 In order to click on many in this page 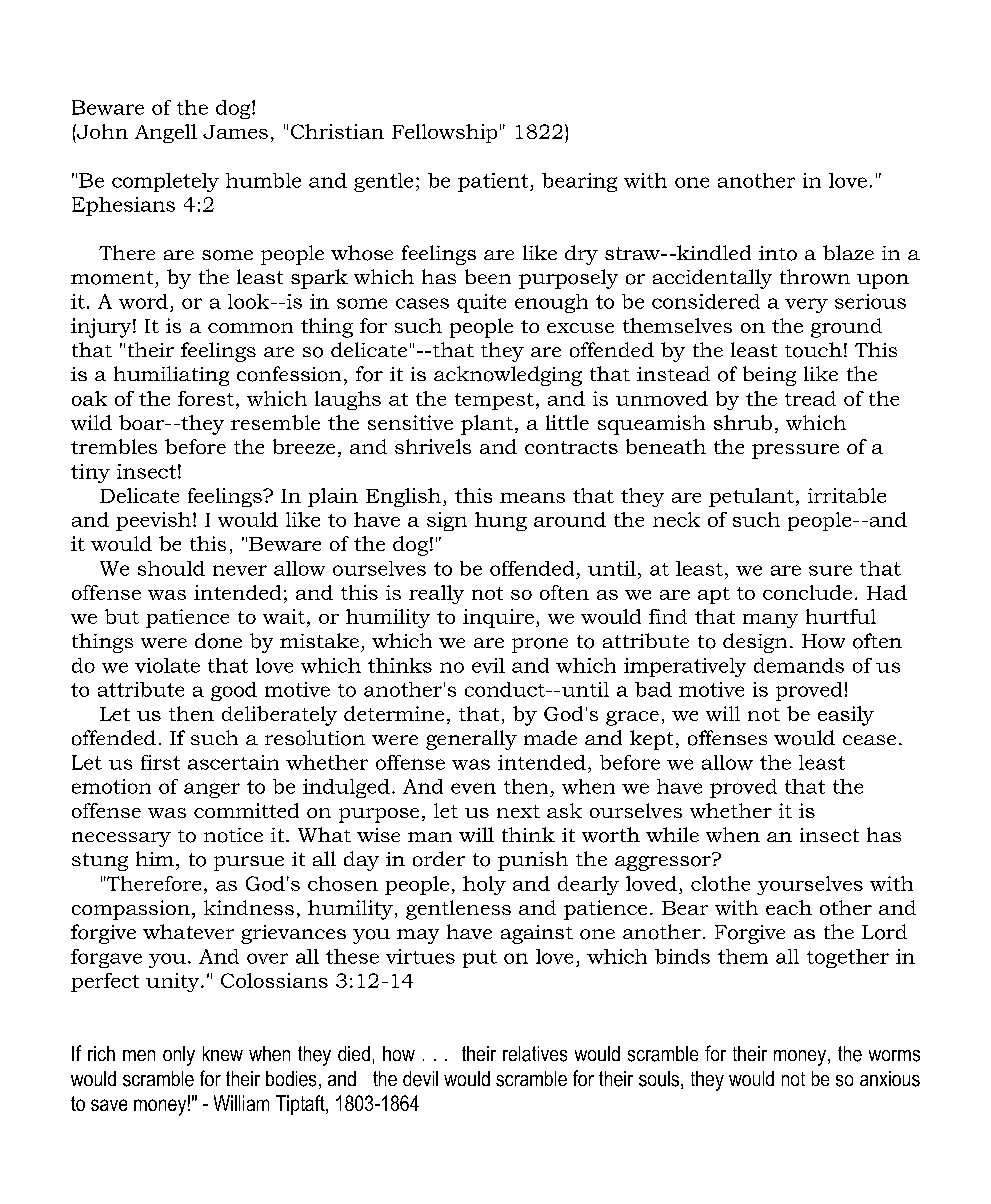, I will do `click(770, 621)`.
